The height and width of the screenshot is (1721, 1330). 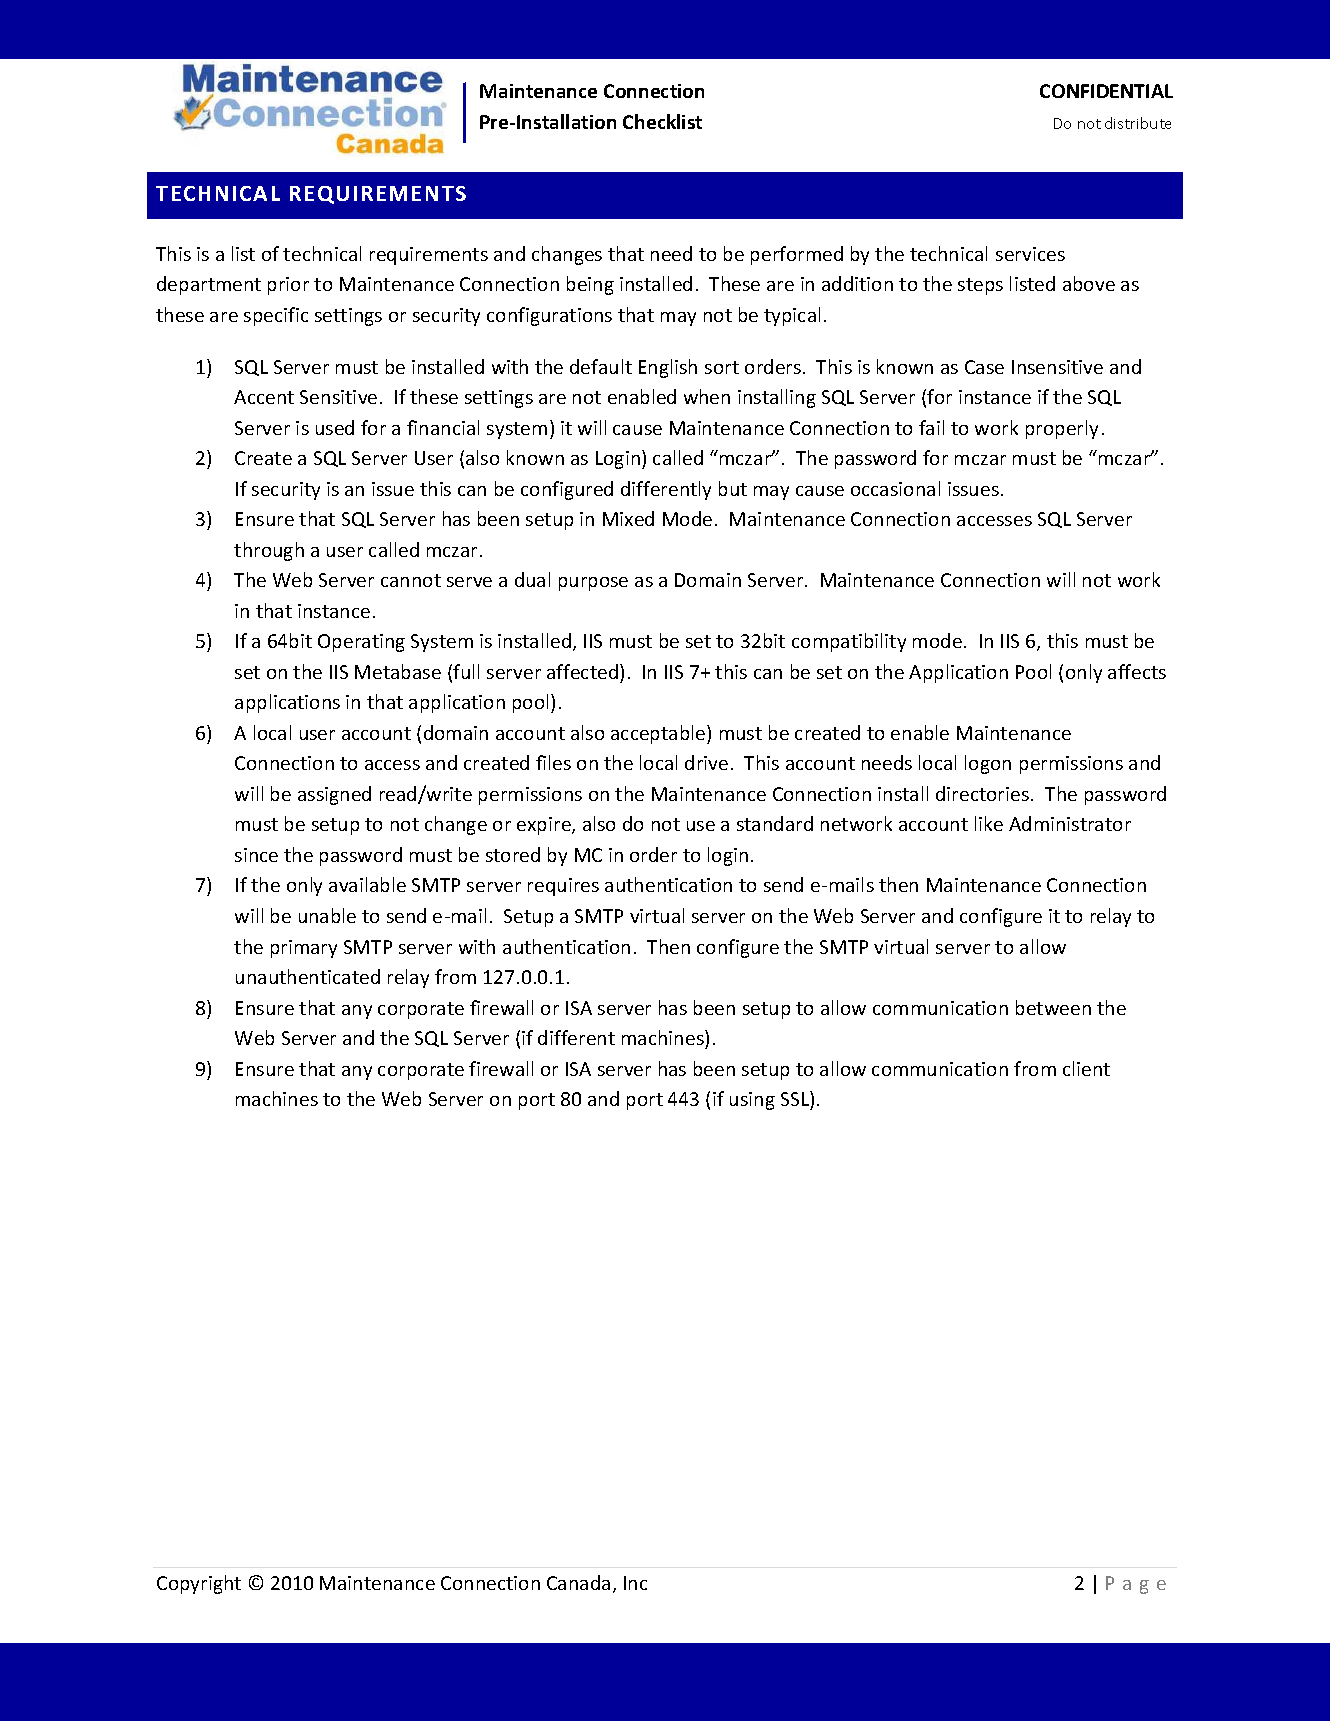 I want to click on client, so click(x=1086, y=1068).
